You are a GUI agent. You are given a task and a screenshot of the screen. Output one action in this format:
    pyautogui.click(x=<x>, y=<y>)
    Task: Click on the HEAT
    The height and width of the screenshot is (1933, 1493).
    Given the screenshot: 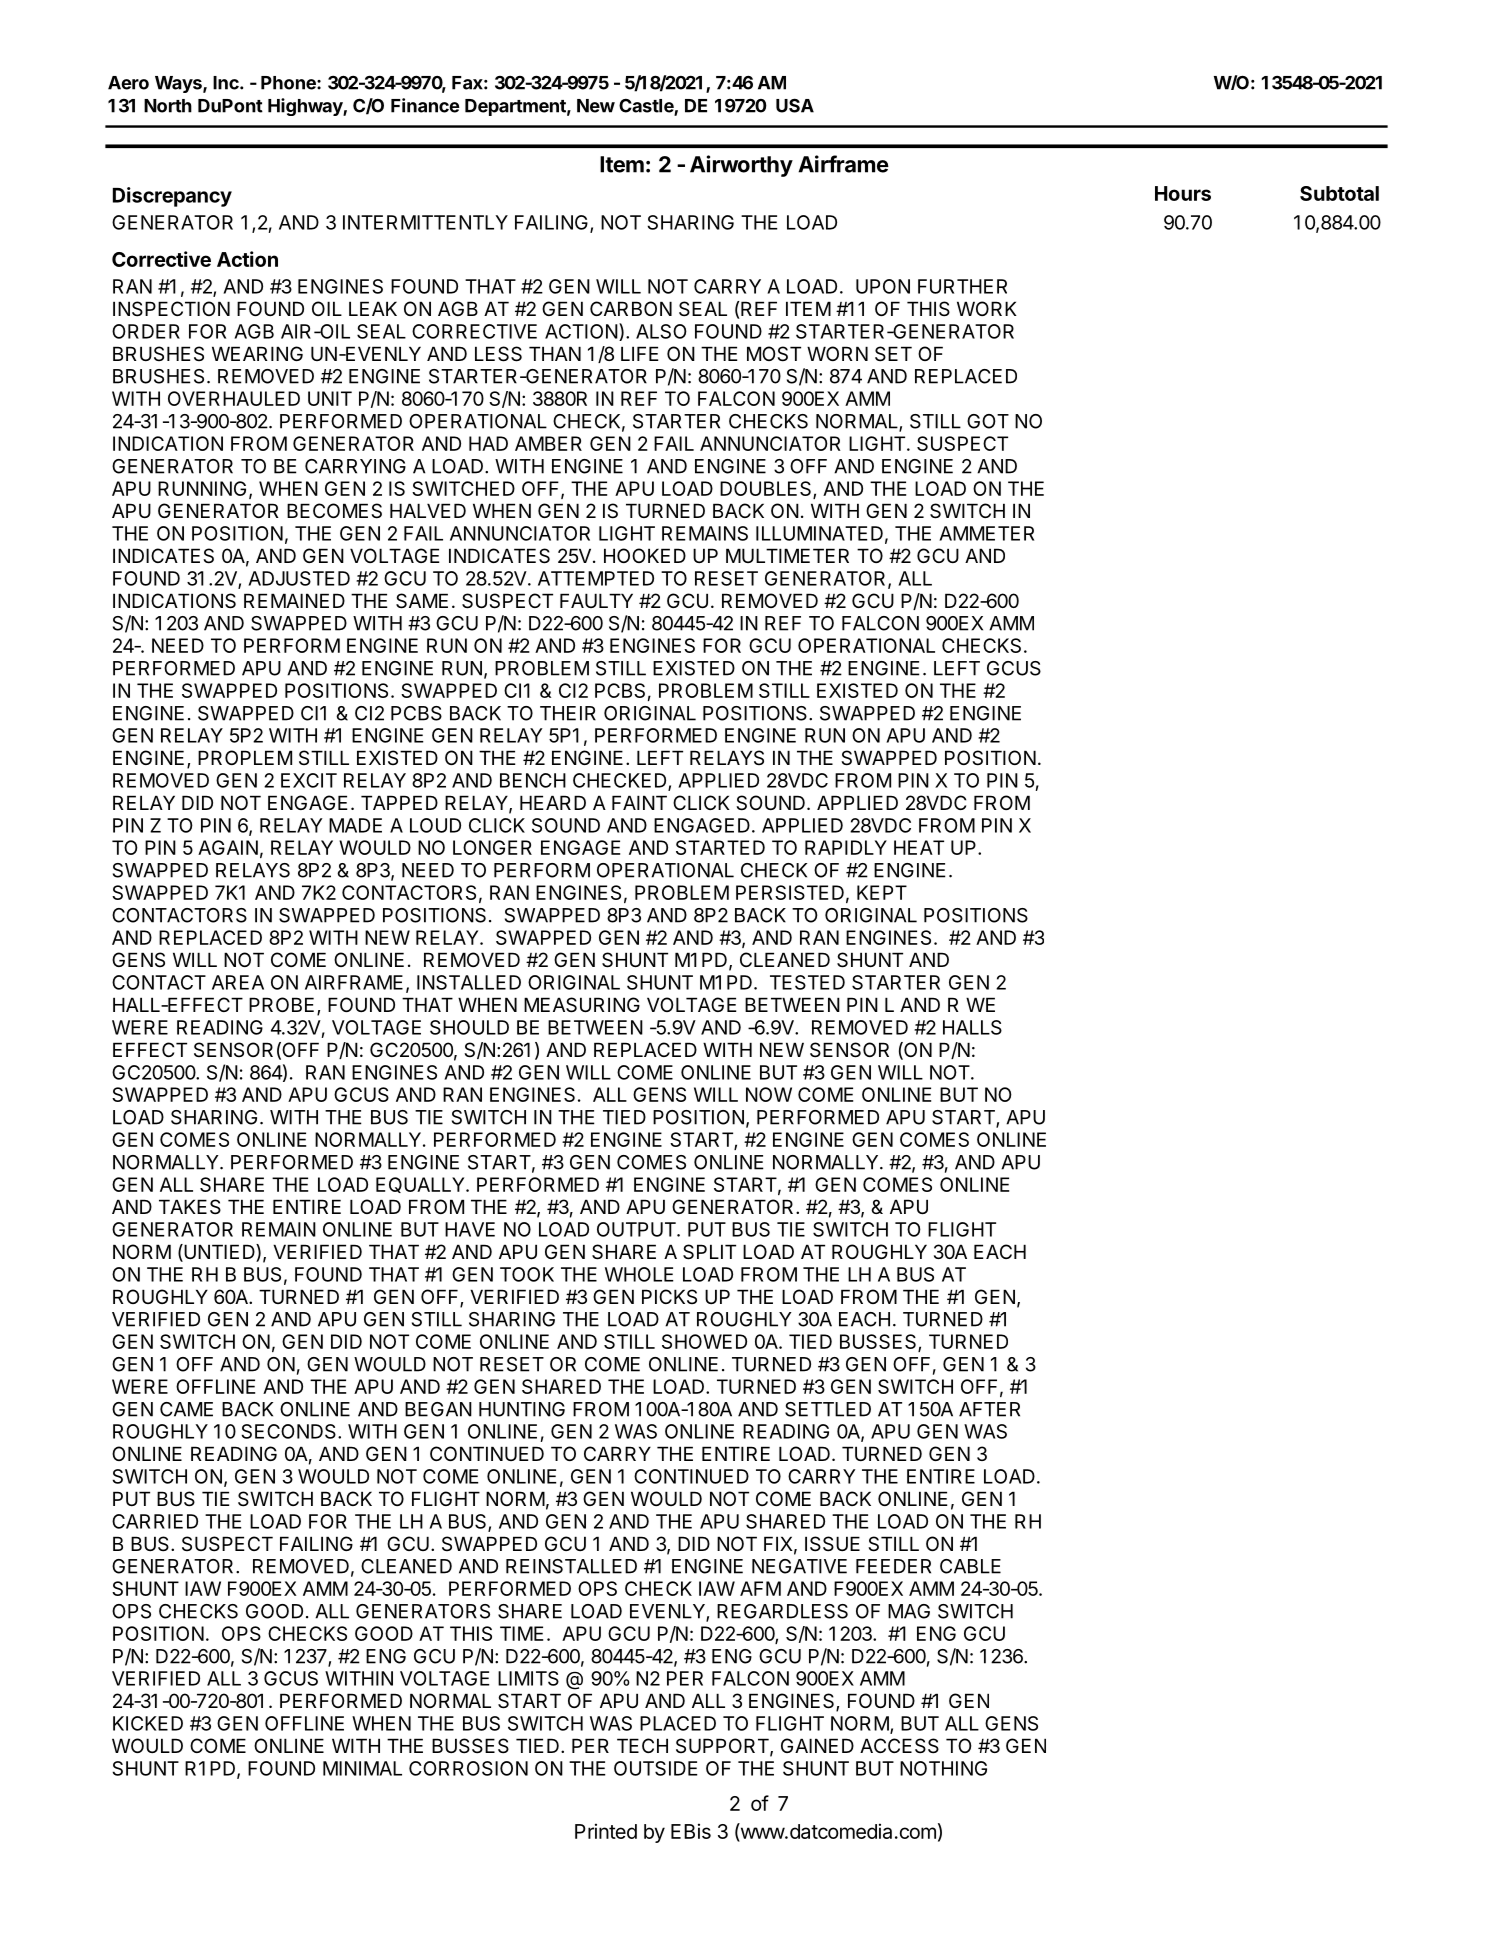 What is the action you would take?
    pyautogui.click(x=919, y=847)
